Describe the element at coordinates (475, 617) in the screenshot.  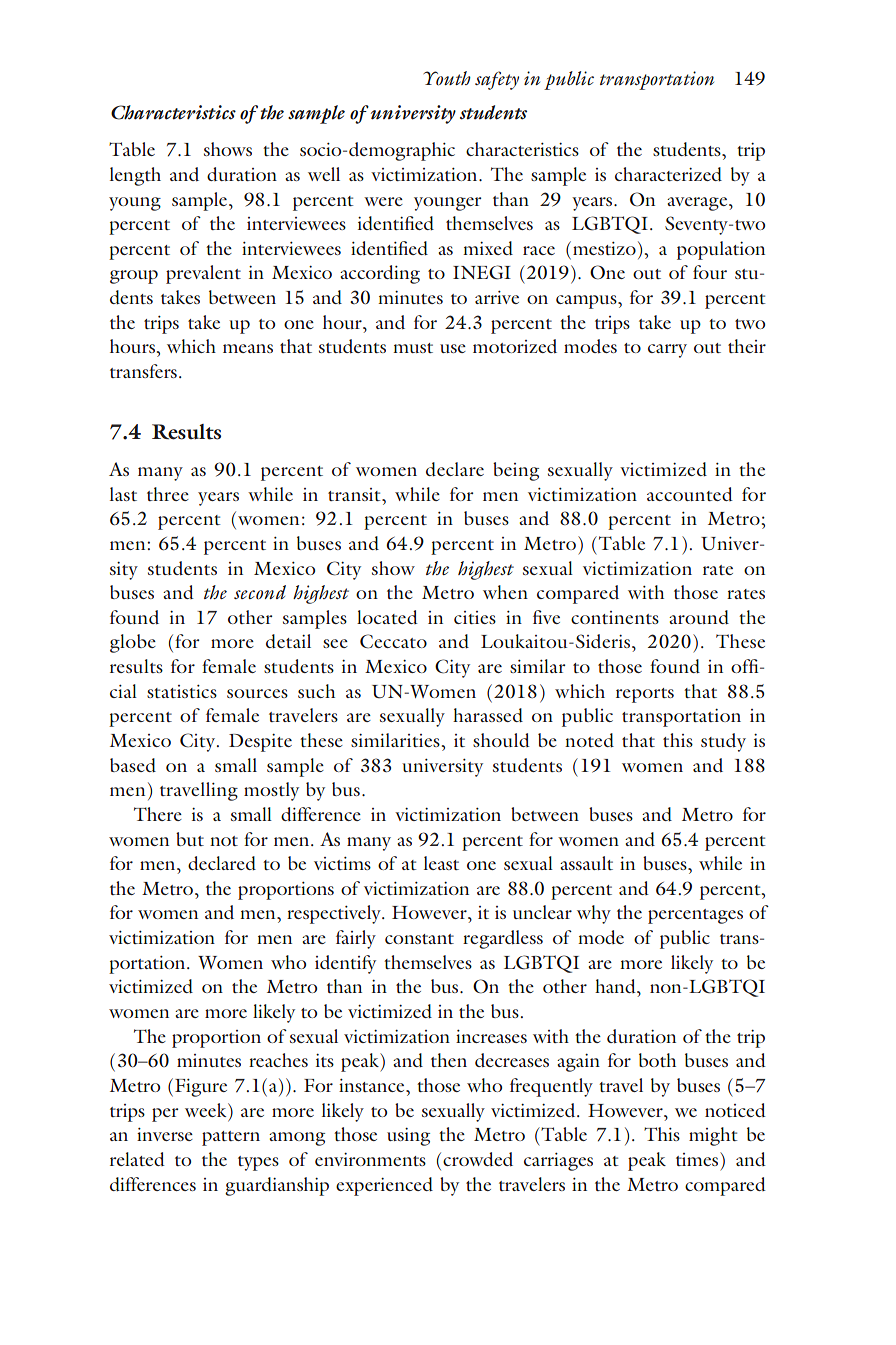
I see `cities` at that location.
